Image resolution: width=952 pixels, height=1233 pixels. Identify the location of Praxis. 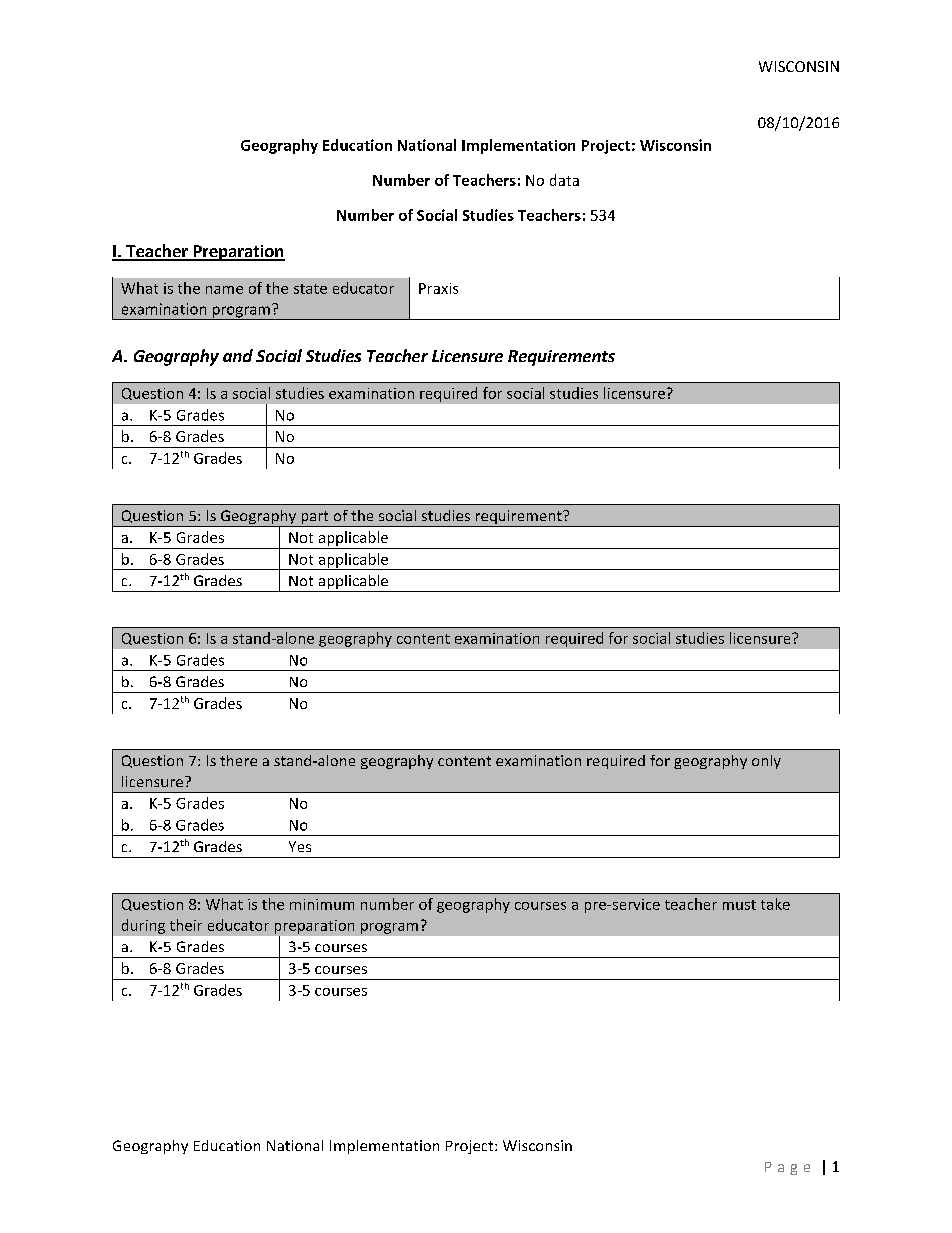
(438, 288).
